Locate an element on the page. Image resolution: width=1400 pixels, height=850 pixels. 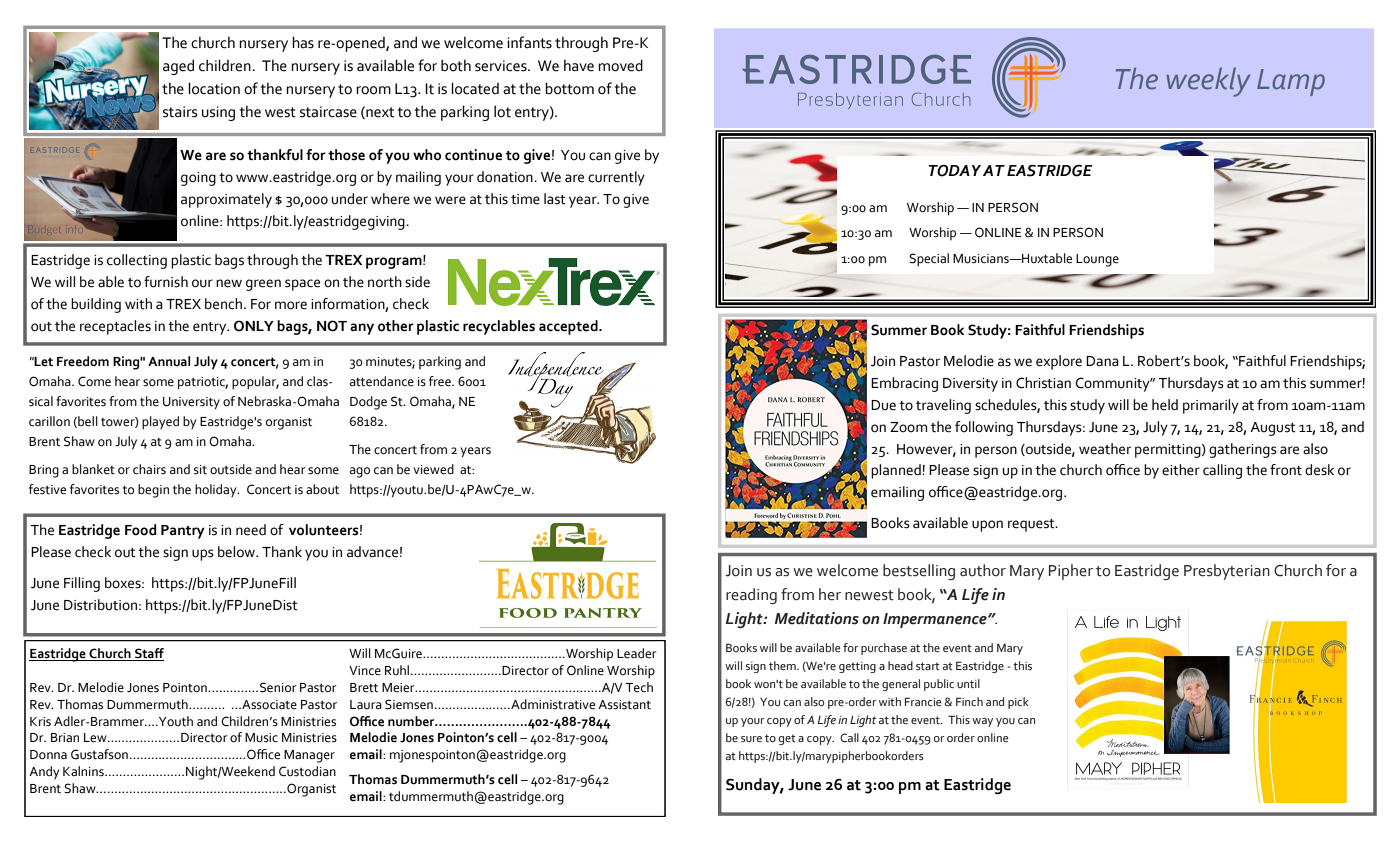
weekly is located at coordinates (1208, 82).
